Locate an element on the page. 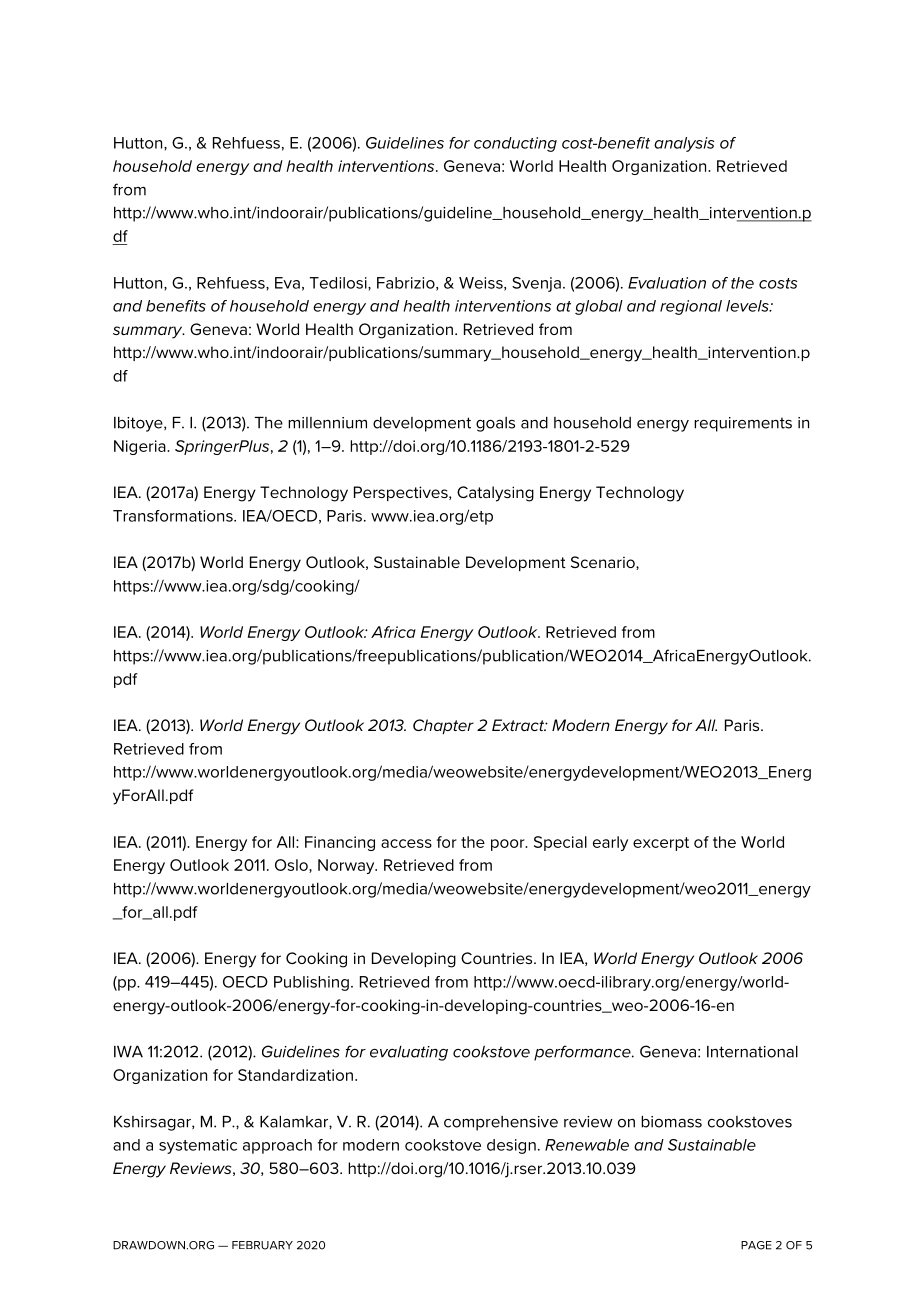 The image size is (924, 1308). design is located at coordinates (511, 1146).
